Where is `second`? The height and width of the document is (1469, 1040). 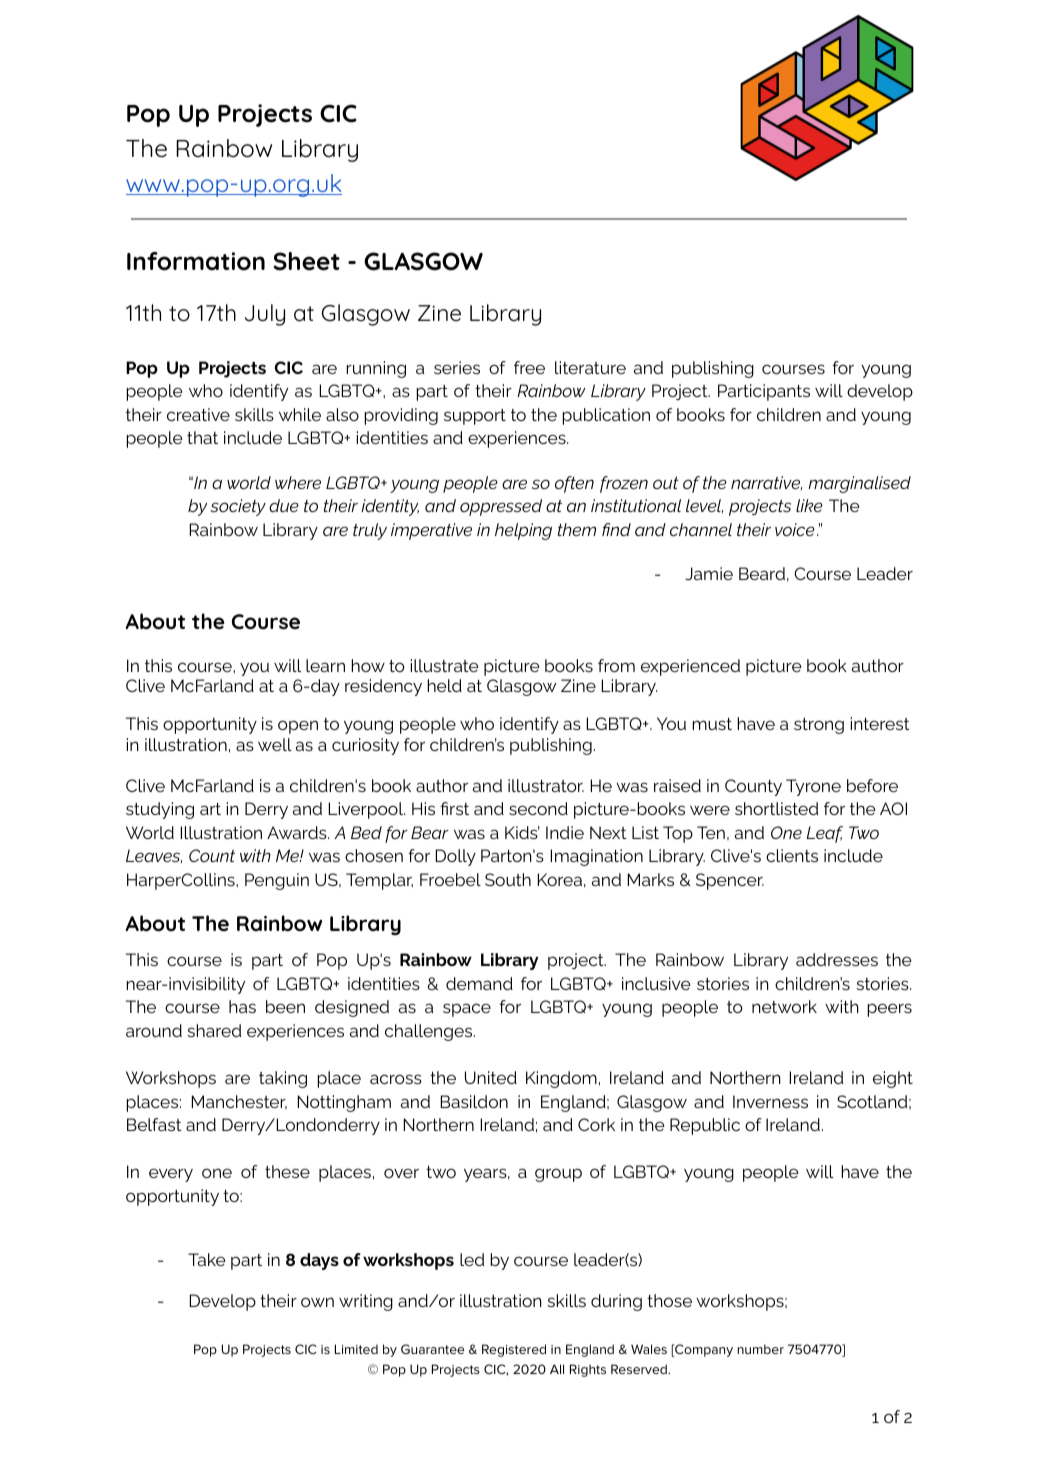 second is located at coordinates (538, 808).
